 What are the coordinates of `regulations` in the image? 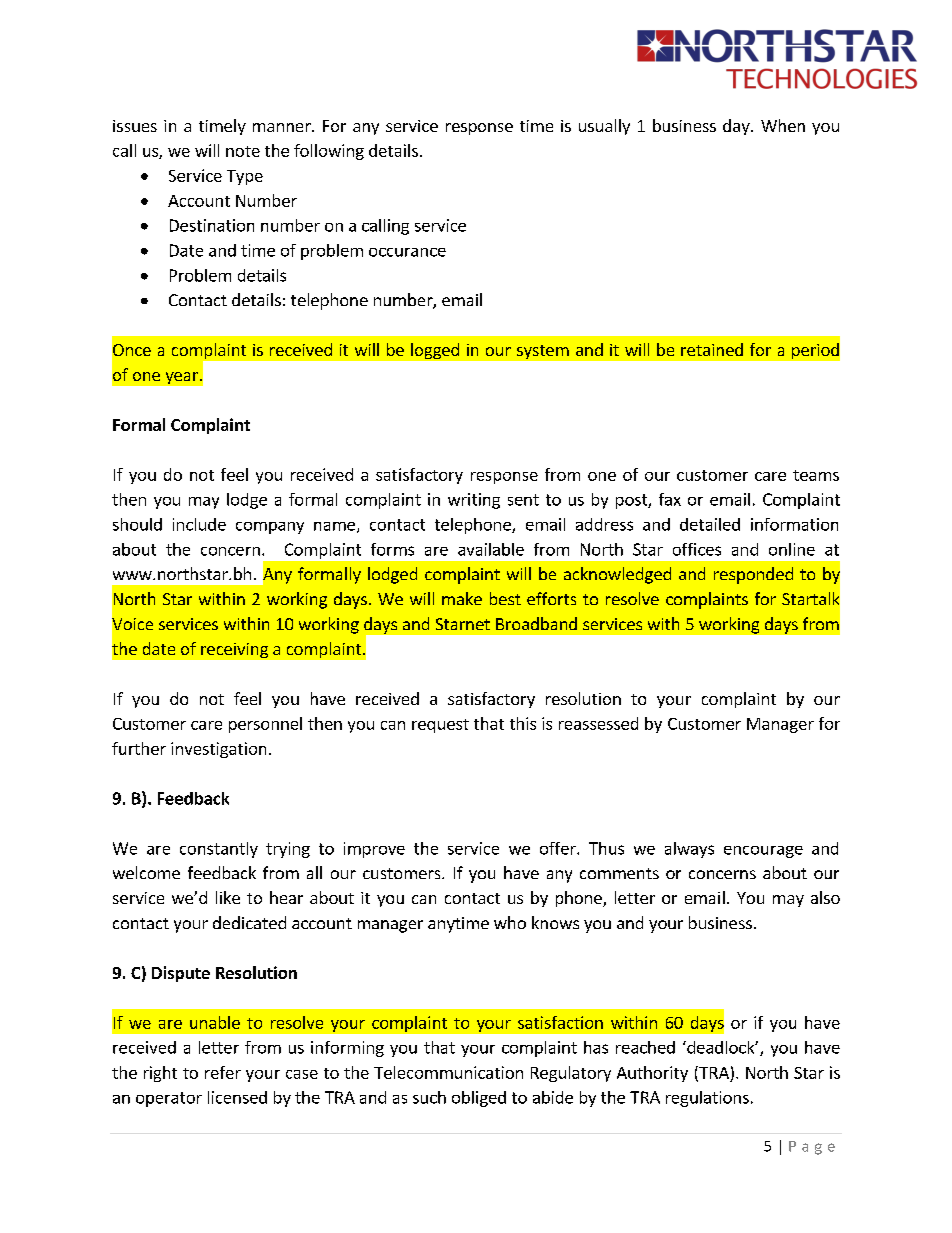 It's located at (707, 1099).
